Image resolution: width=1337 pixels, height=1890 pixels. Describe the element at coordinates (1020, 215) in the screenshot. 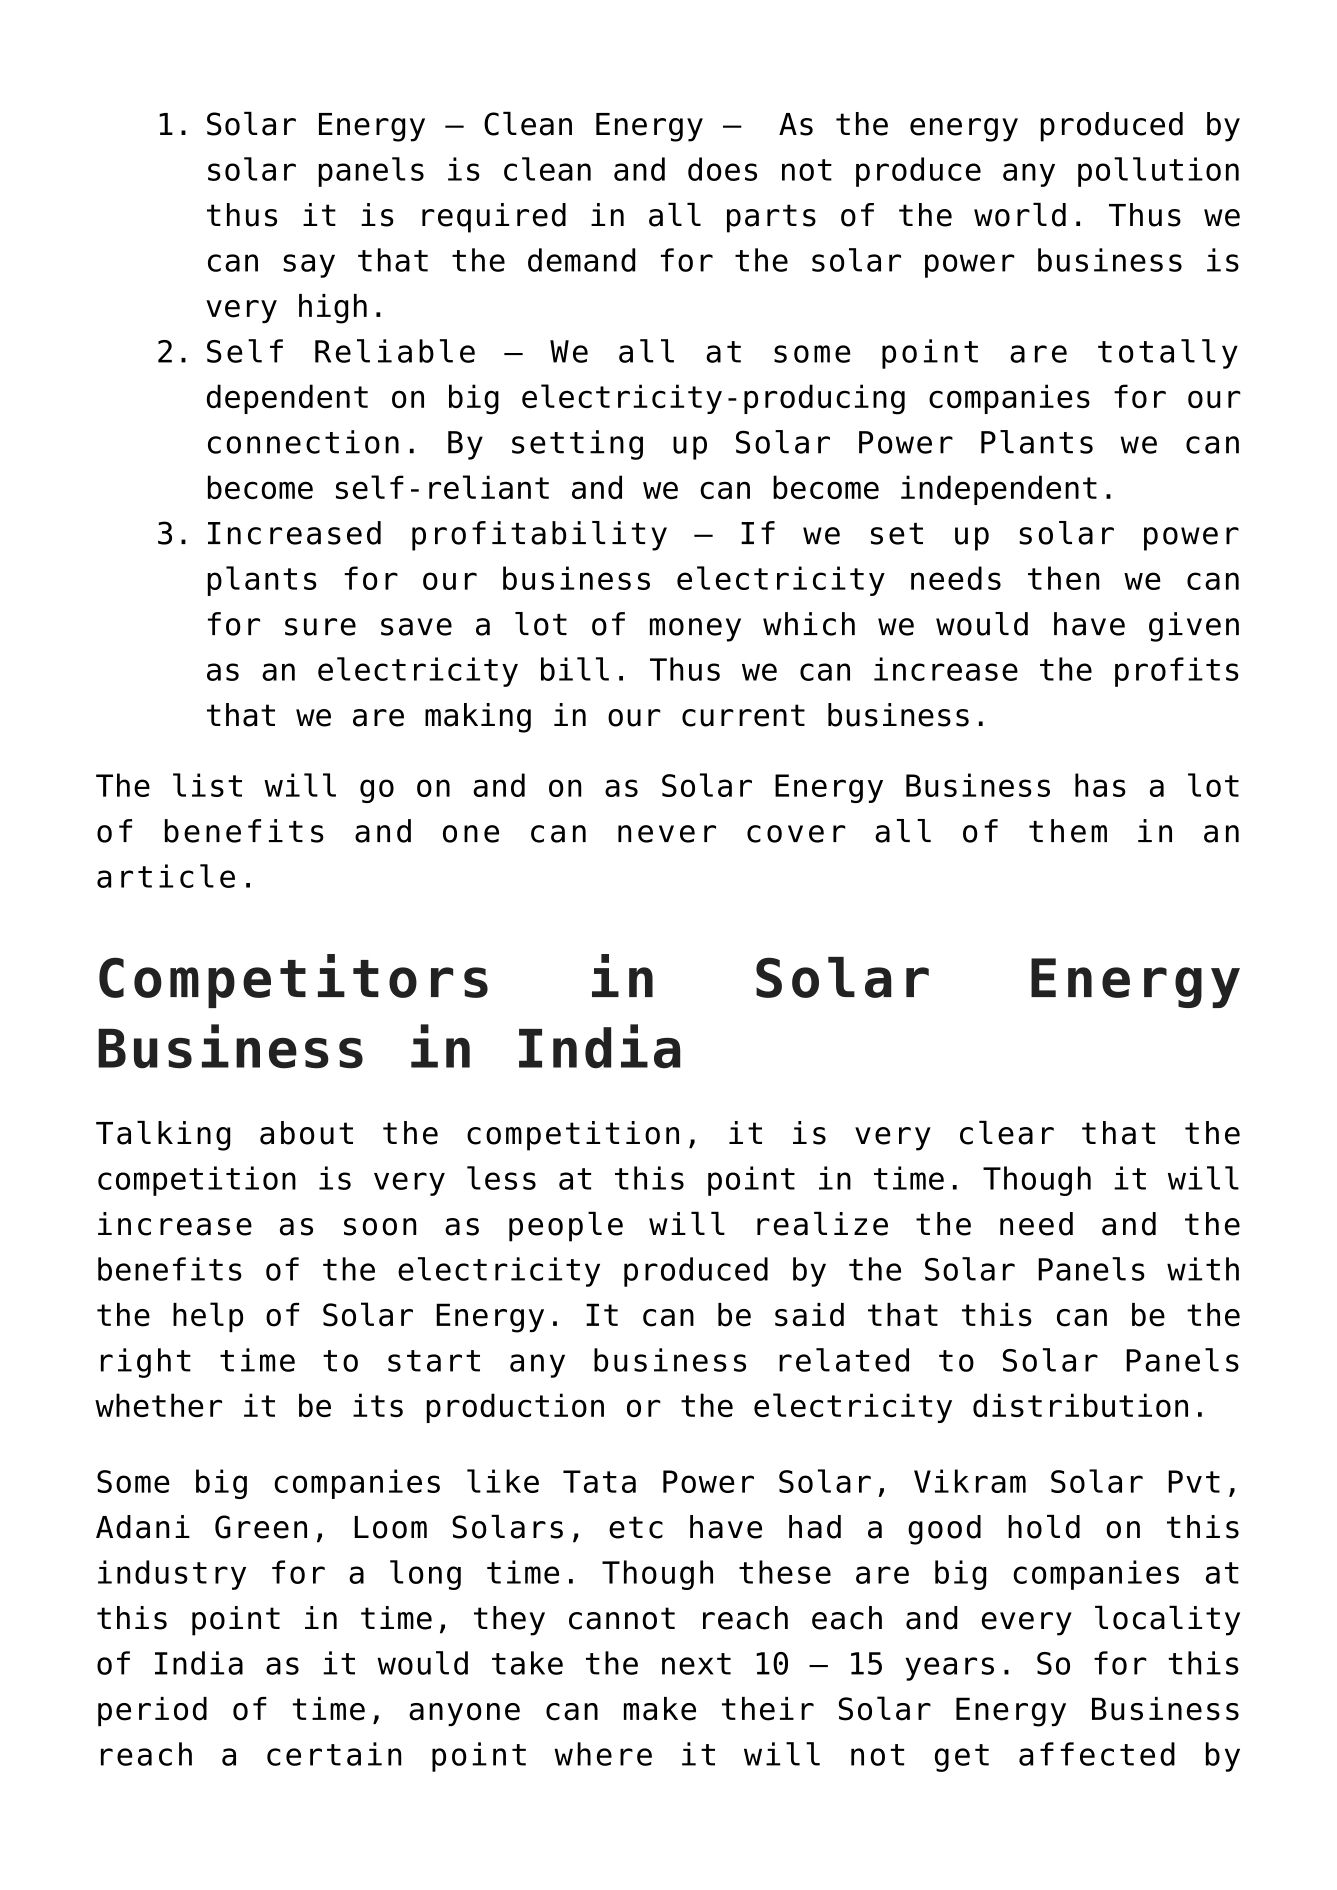

I see `world` at that location.
